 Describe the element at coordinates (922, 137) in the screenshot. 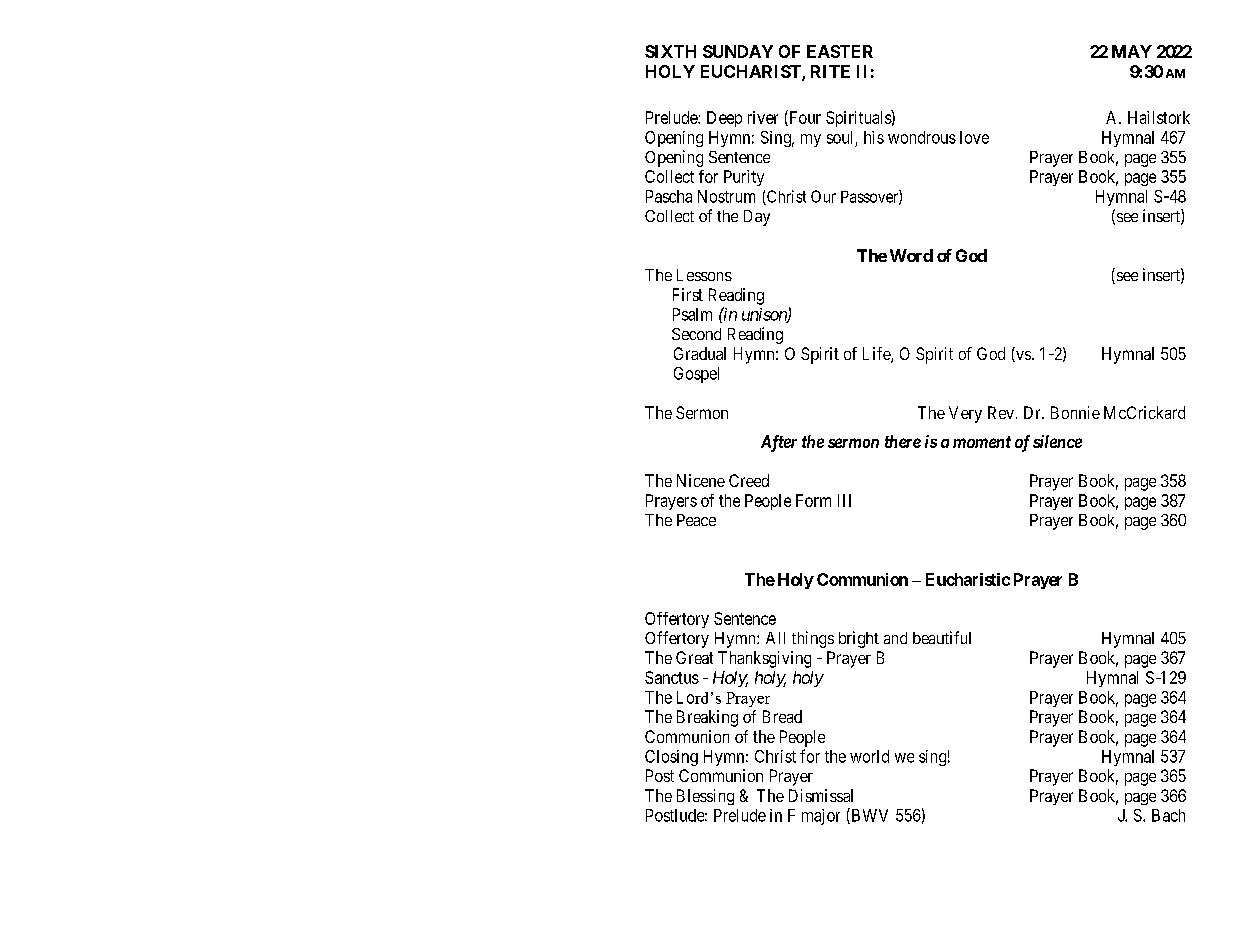

I see `wondrous` at that location.
